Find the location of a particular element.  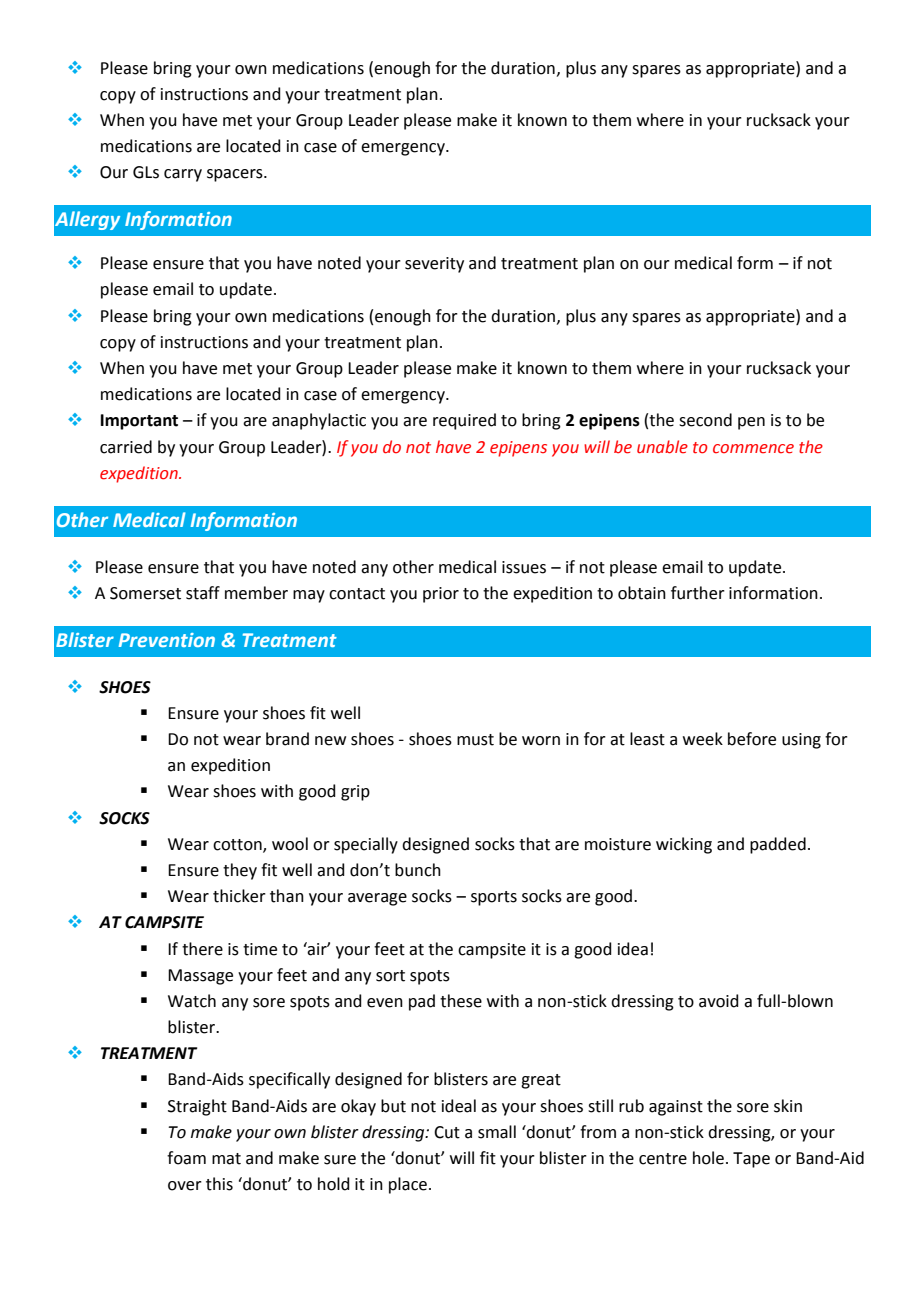

must is located at coordinates (475, 740).
